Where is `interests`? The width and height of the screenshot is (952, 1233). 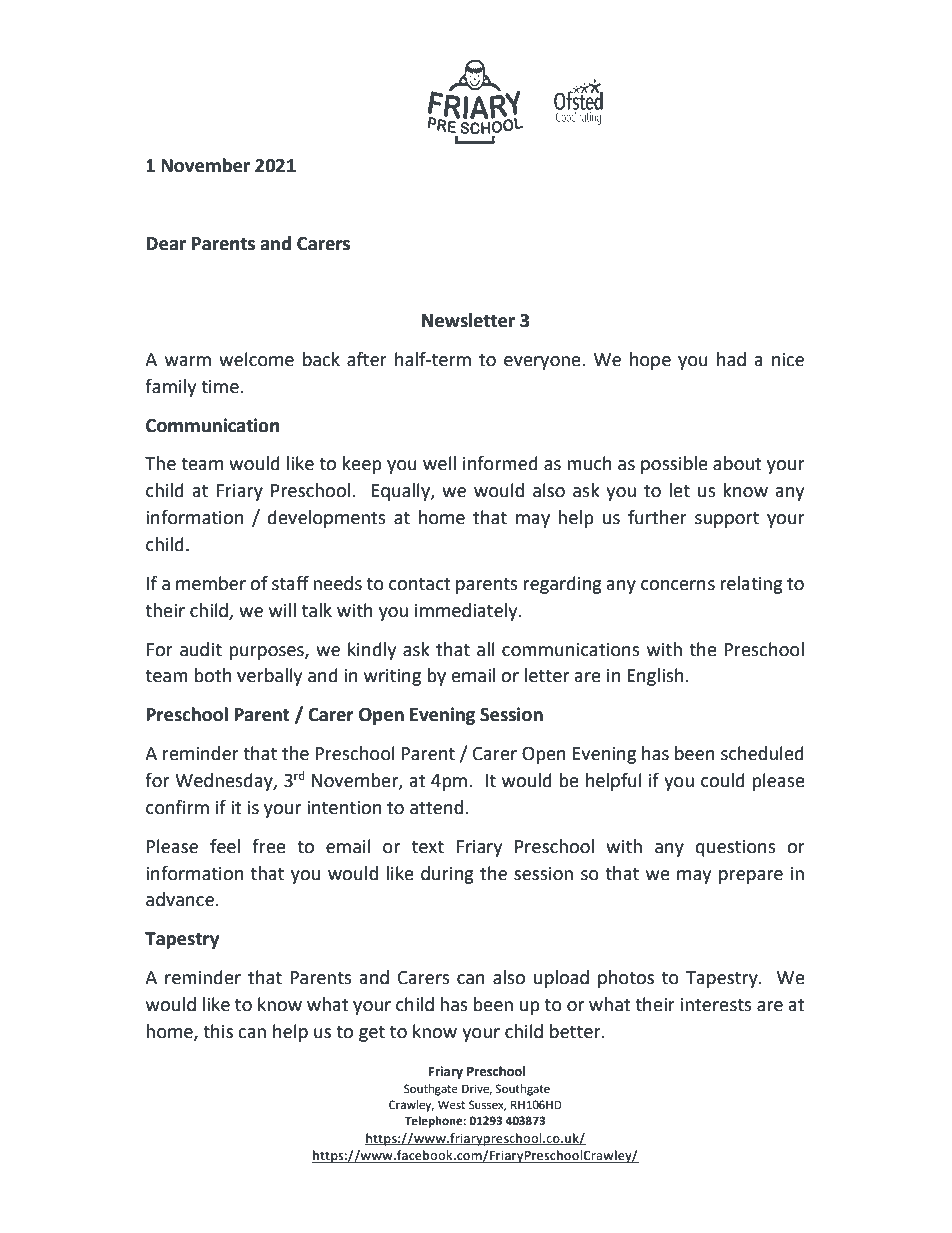 interests is located at coordinates (716, 1005).
